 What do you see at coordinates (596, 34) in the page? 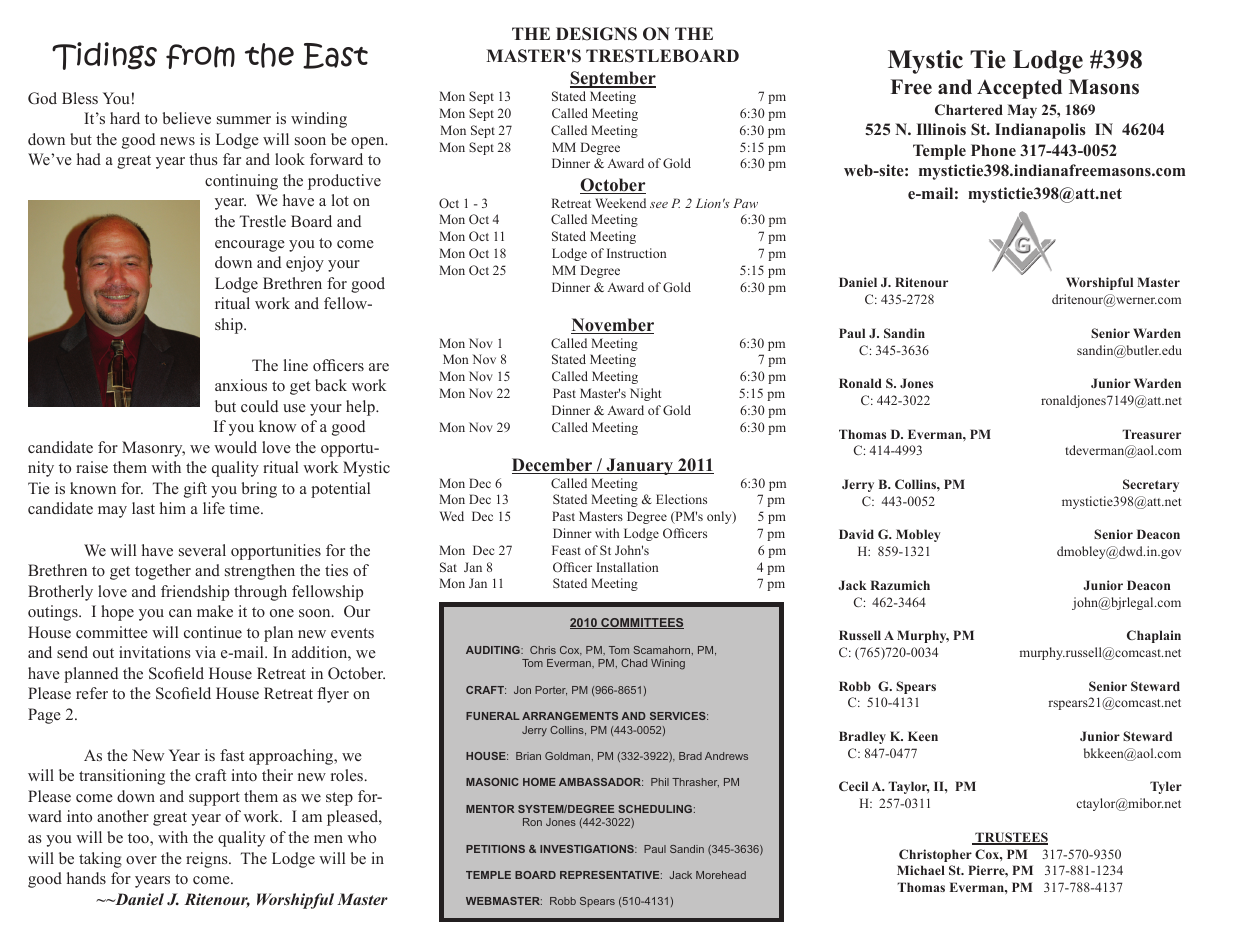
I see `DESIGNS` at bounding box center [596, 34].
